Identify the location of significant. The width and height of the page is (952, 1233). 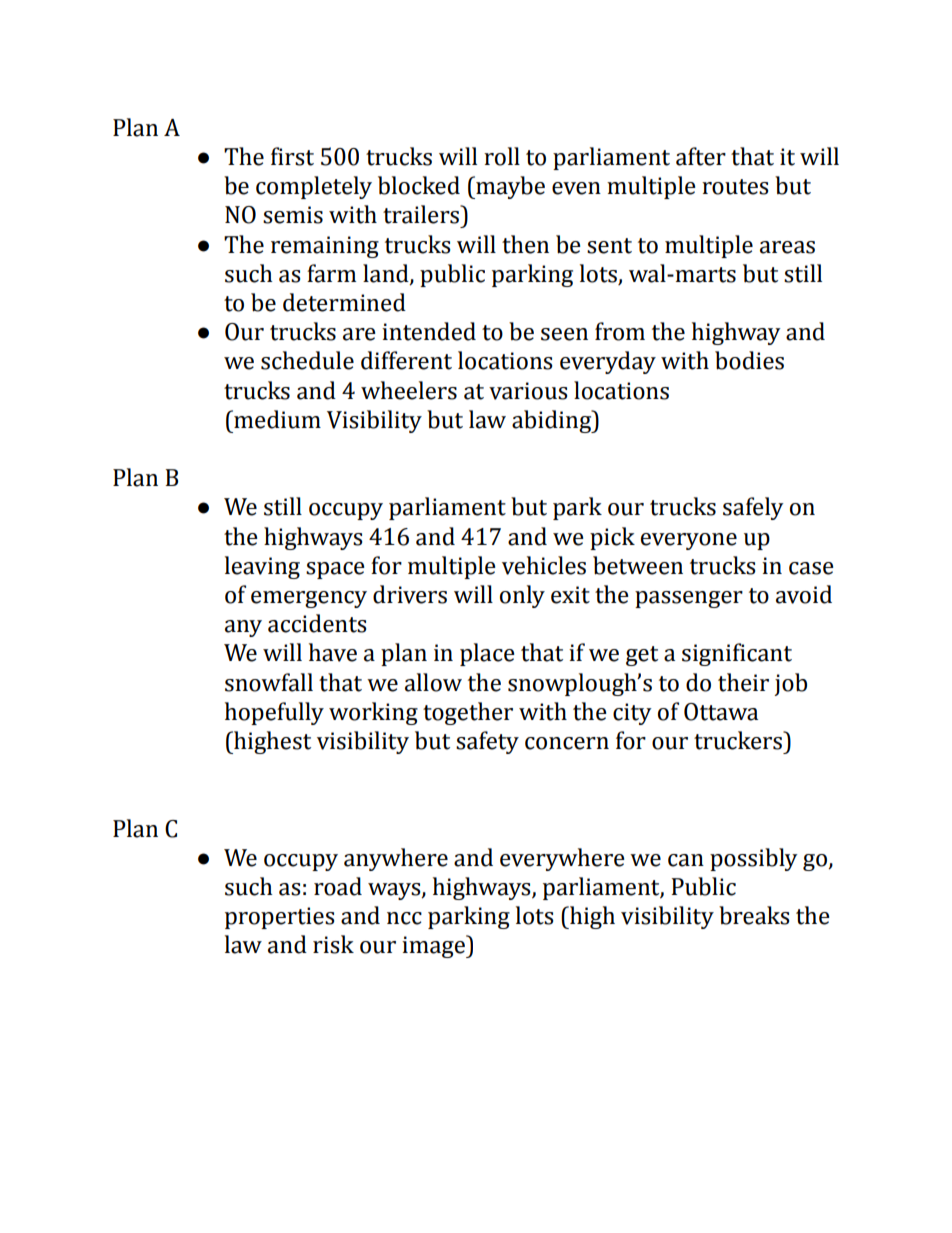
(737, 654).
